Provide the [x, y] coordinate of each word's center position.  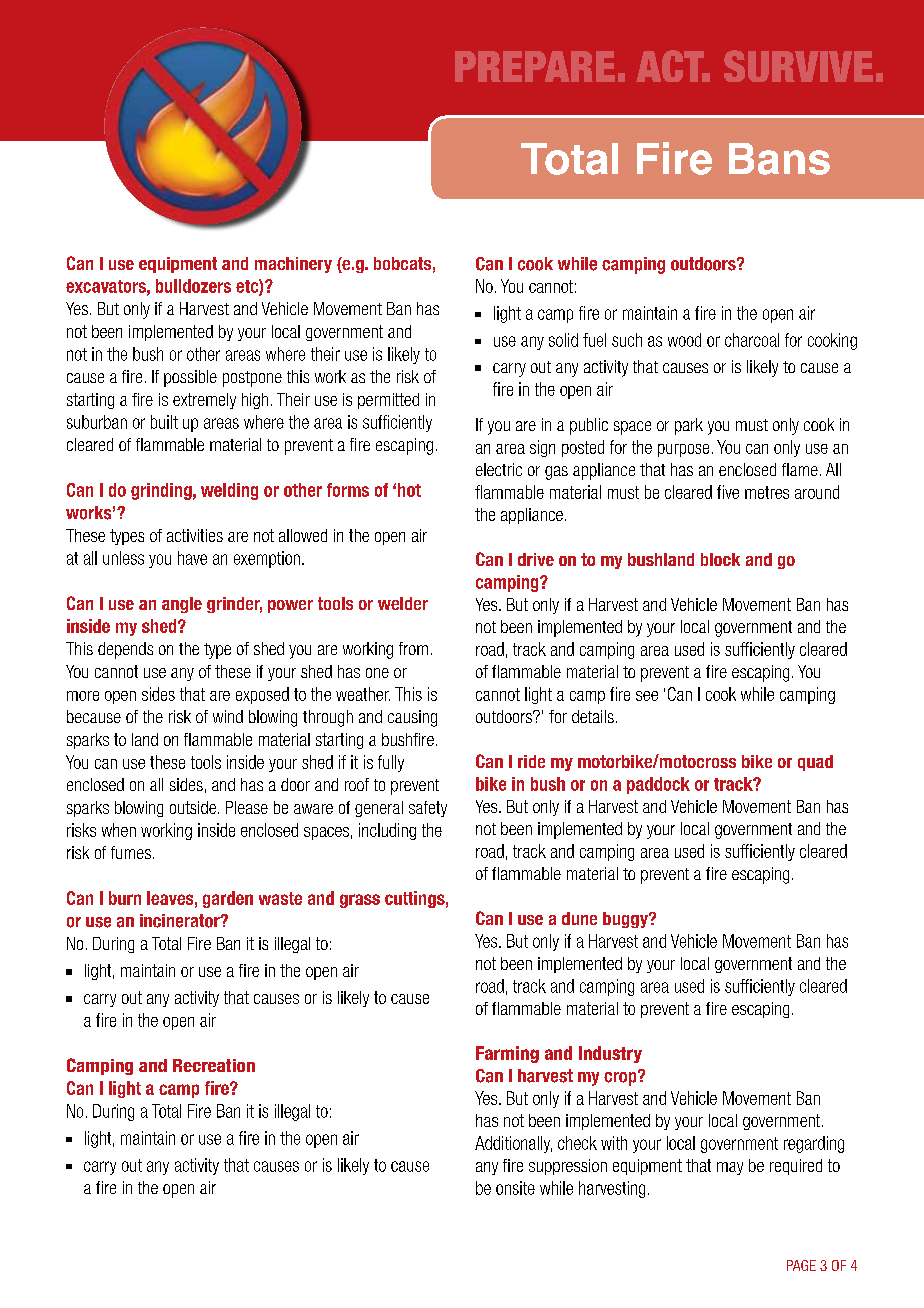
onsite [515, 1188]
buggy [626, 920]
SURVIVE [798, 66]
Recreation [214, 1065]
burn [125, 898]
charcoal [752, 340]
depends [125, 650]
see [647, 696]
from [413, 648]
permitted [388, 401]
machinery [293, 265]
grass [360, 901]
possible [190, 378]
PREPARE [535, 66]
